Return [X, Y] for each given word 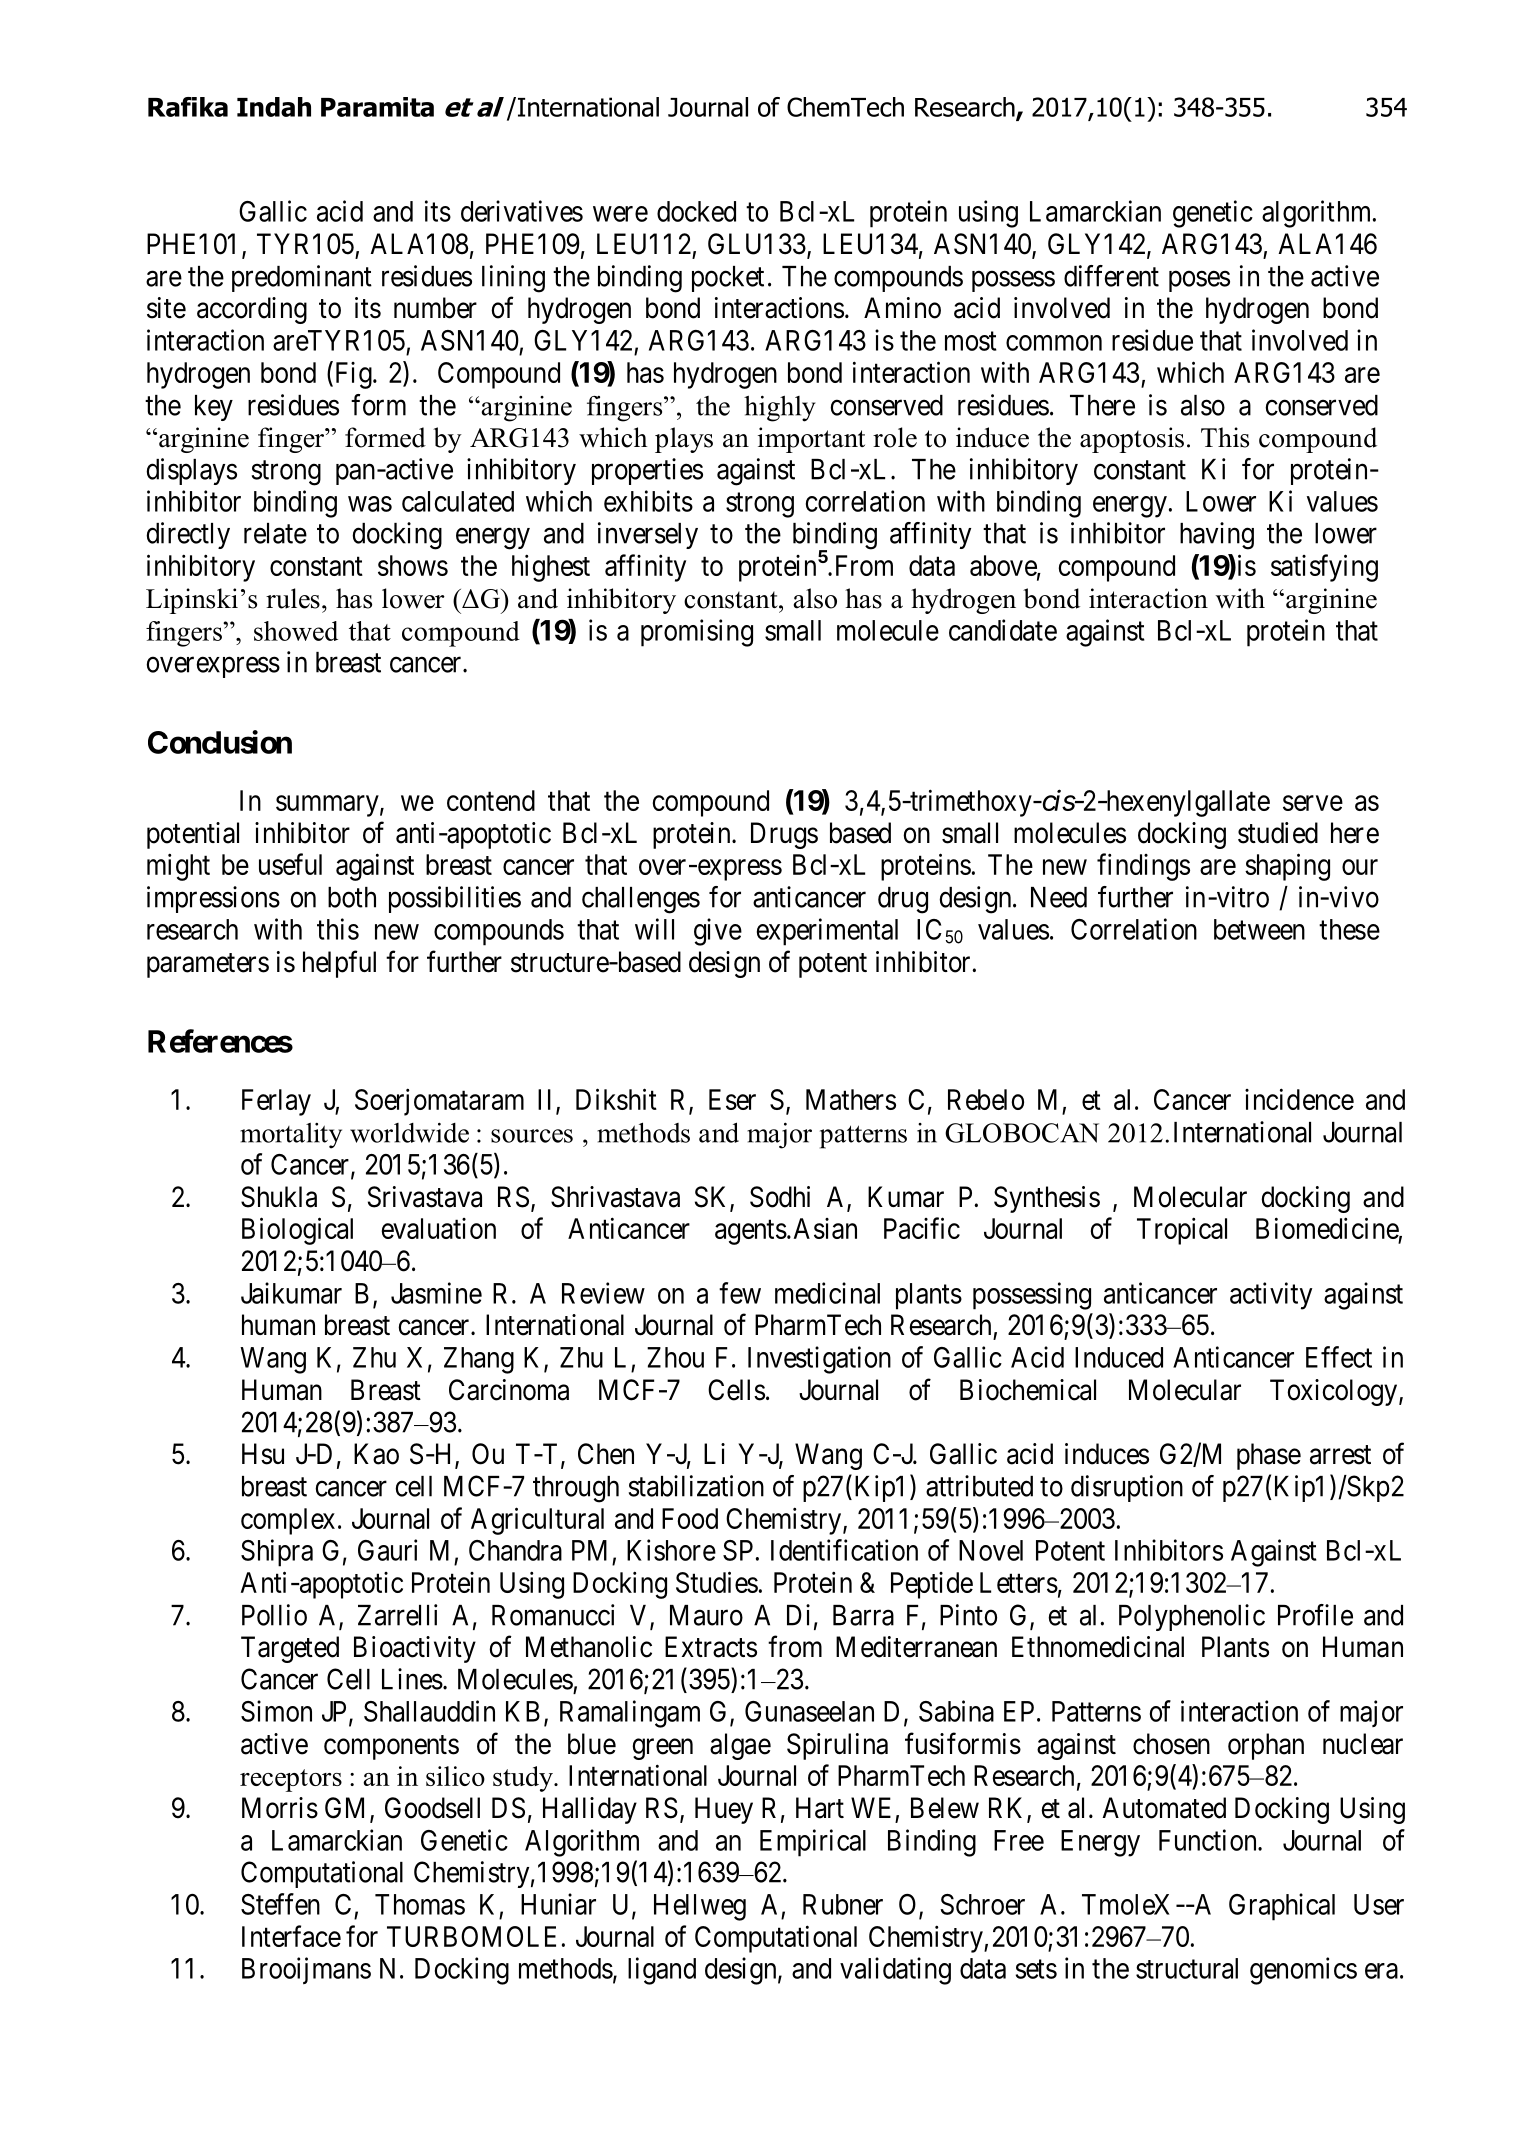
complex [288, 1521]
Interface [291, 1936]
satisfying [1324, 568]
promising [697, 633]
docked [696, 211]
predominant [302, 278]
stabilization [696, 1486]
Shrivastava [615, 1197]
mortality [291, 1136]
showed [296, 631]
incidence [1299, 1099]
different [1111, 276]
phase [1269, 1456]
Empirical [813, 1843]
